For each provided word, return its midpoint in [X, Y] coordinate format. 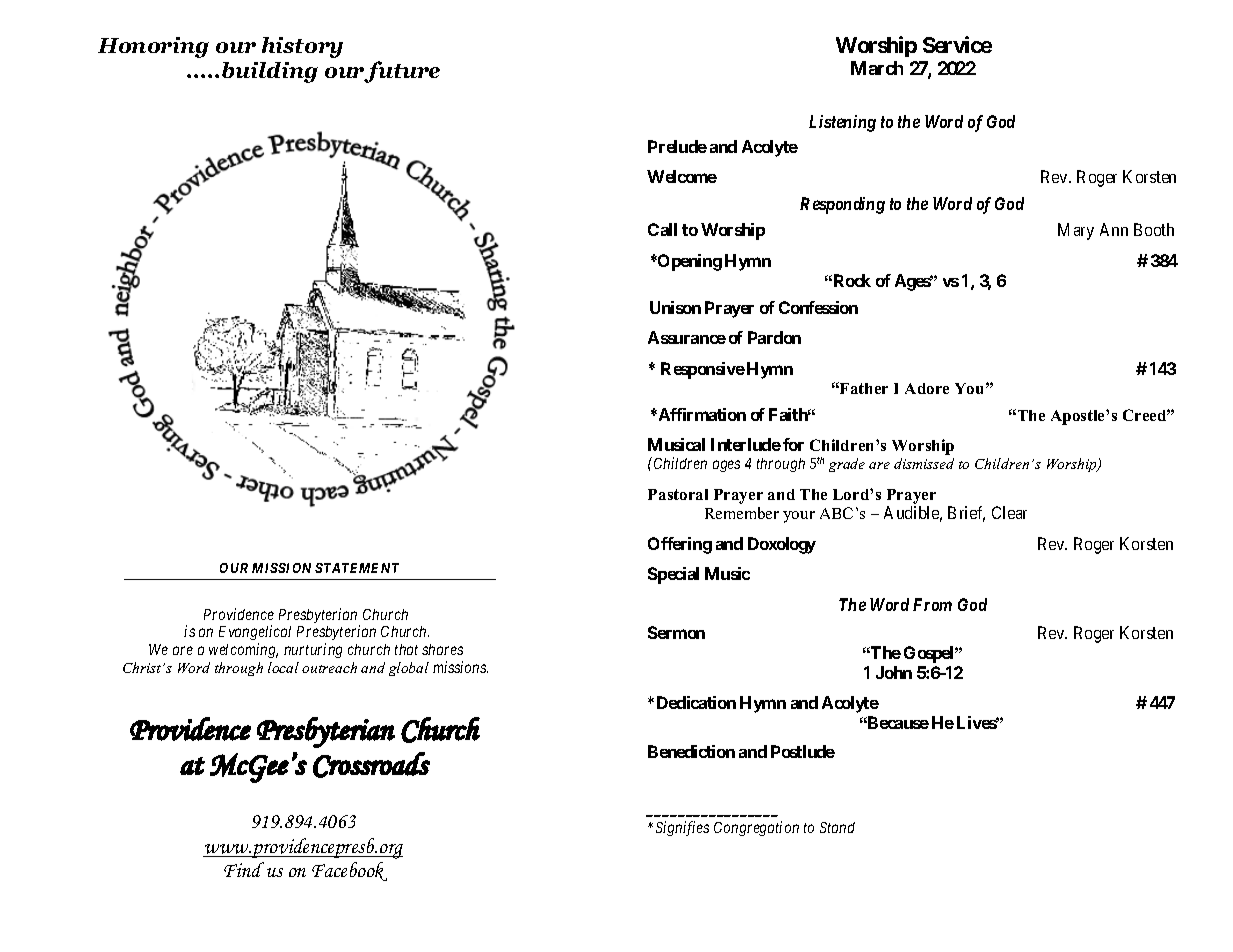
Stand [837, 827]
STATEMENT [357, 568]
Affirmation [701, 414]
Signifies [682, 828]
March [877, 68]
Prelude [677, 146]
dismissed [924, 463]
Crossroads [371, 765]
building [270, 72]
